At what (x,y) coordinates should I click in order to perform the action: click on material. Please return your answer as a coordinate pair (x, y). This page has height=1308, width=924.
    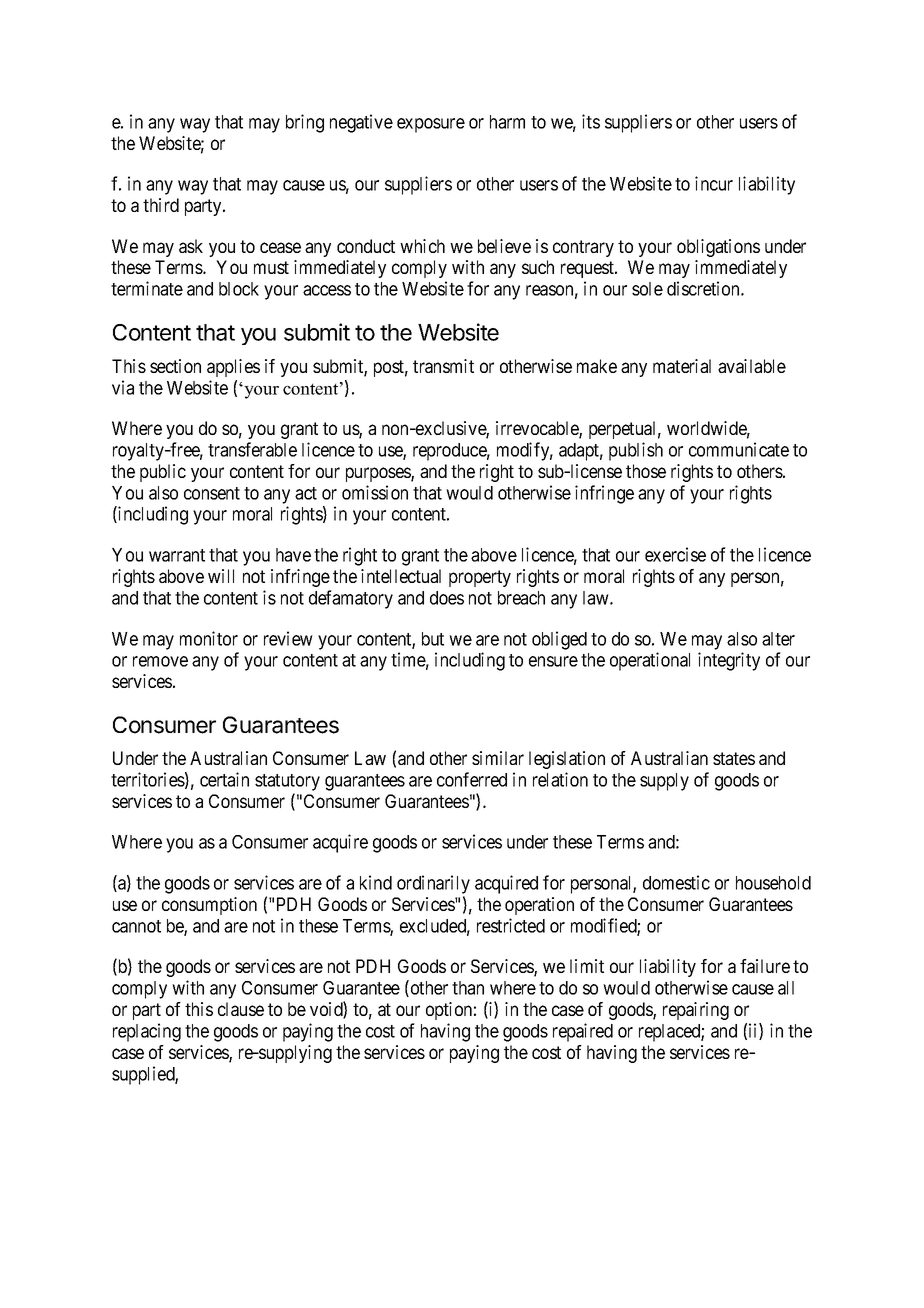
    Looking at the image, I should click on (682, 366).
